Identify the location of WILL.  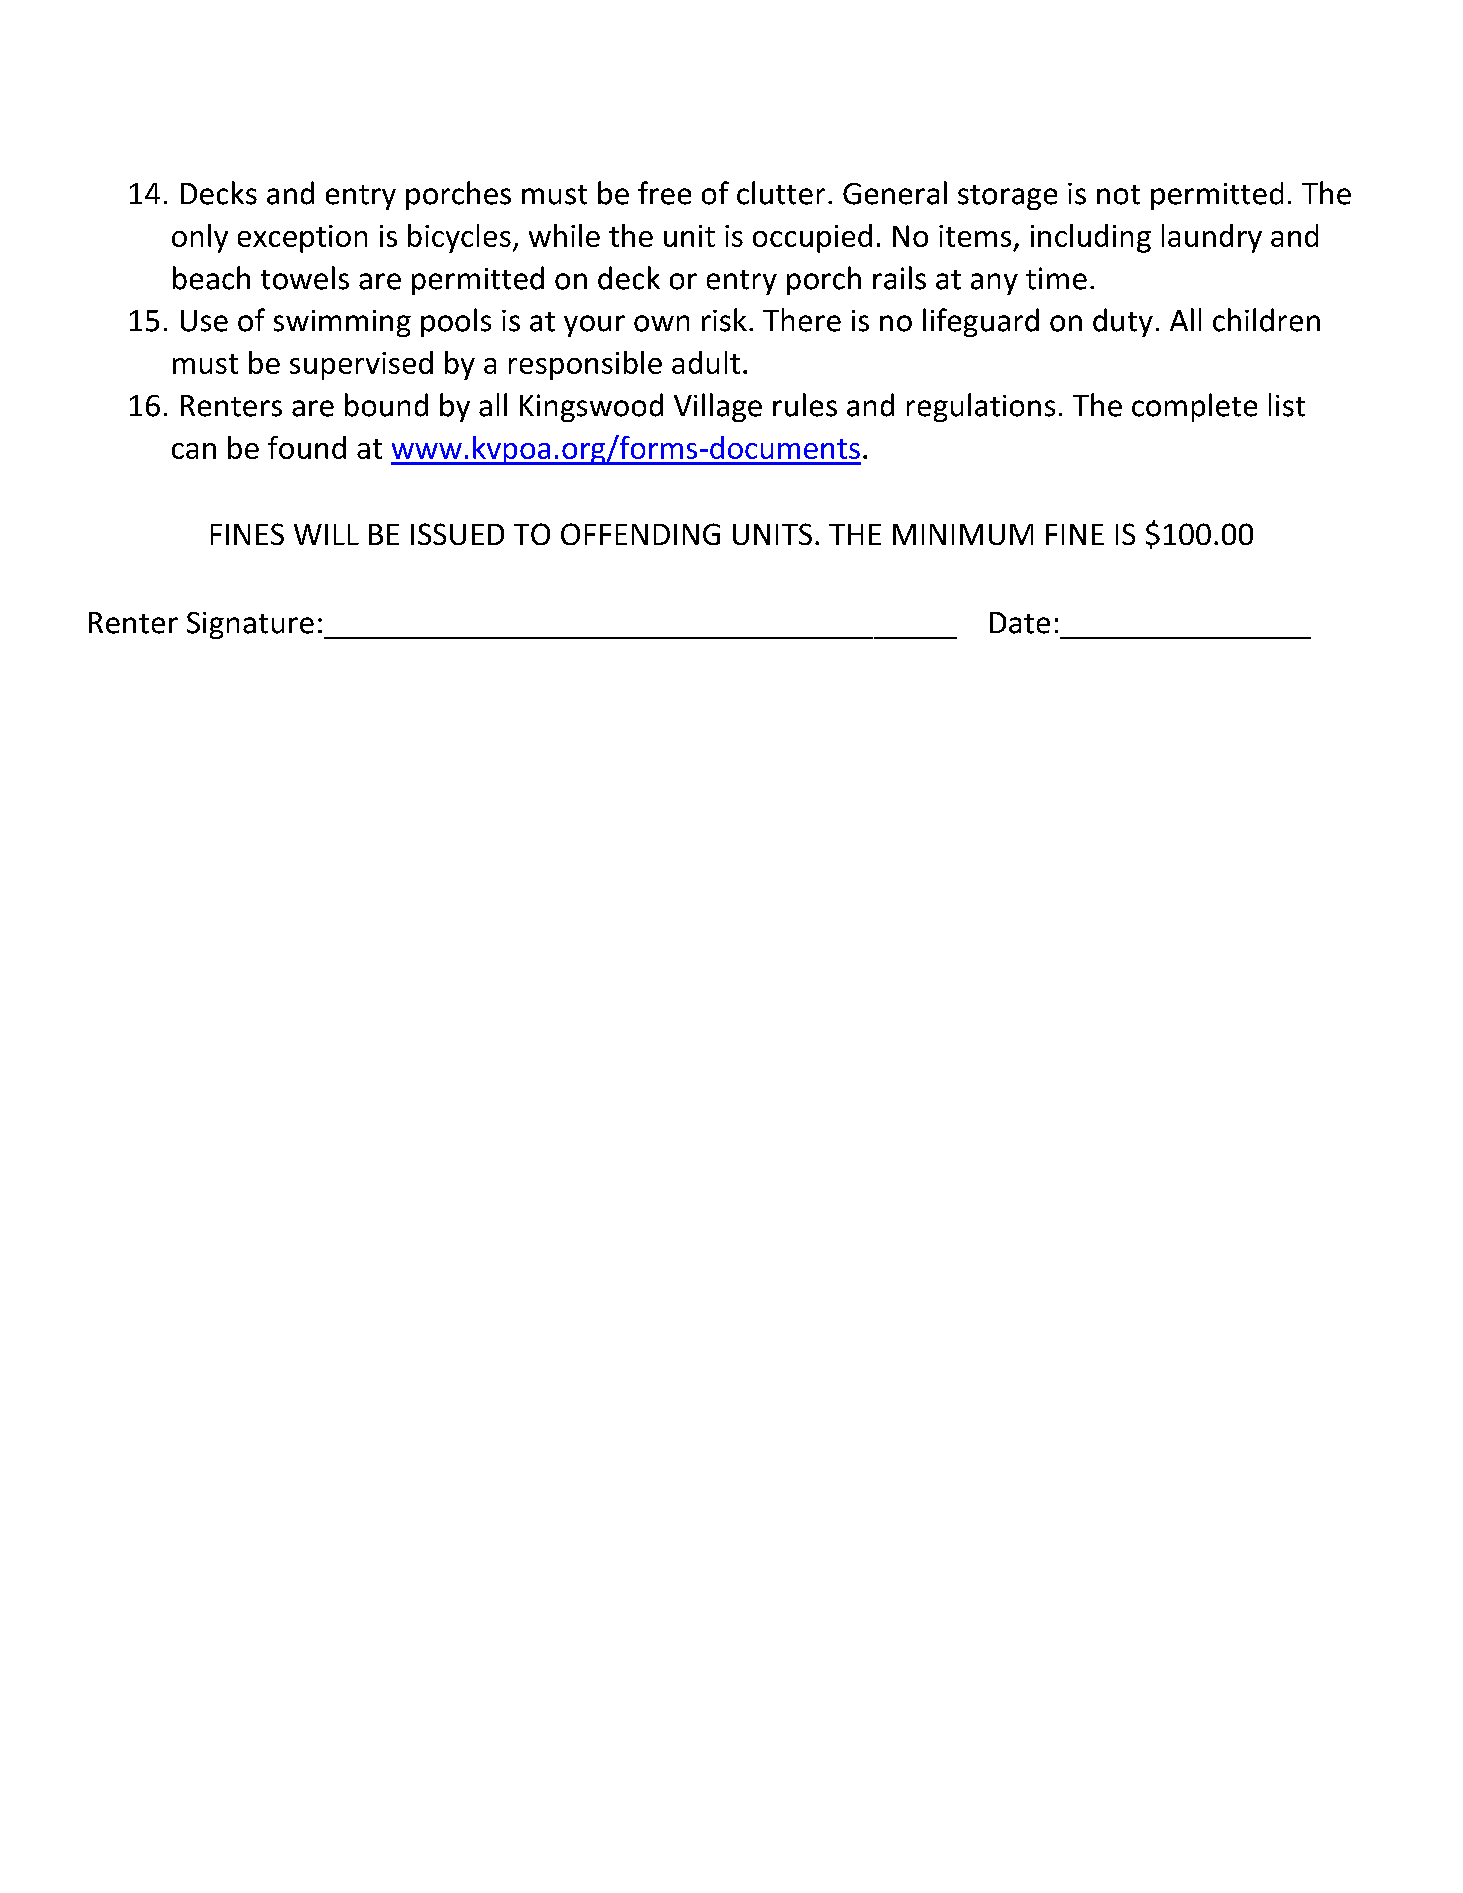
(326, 534).
